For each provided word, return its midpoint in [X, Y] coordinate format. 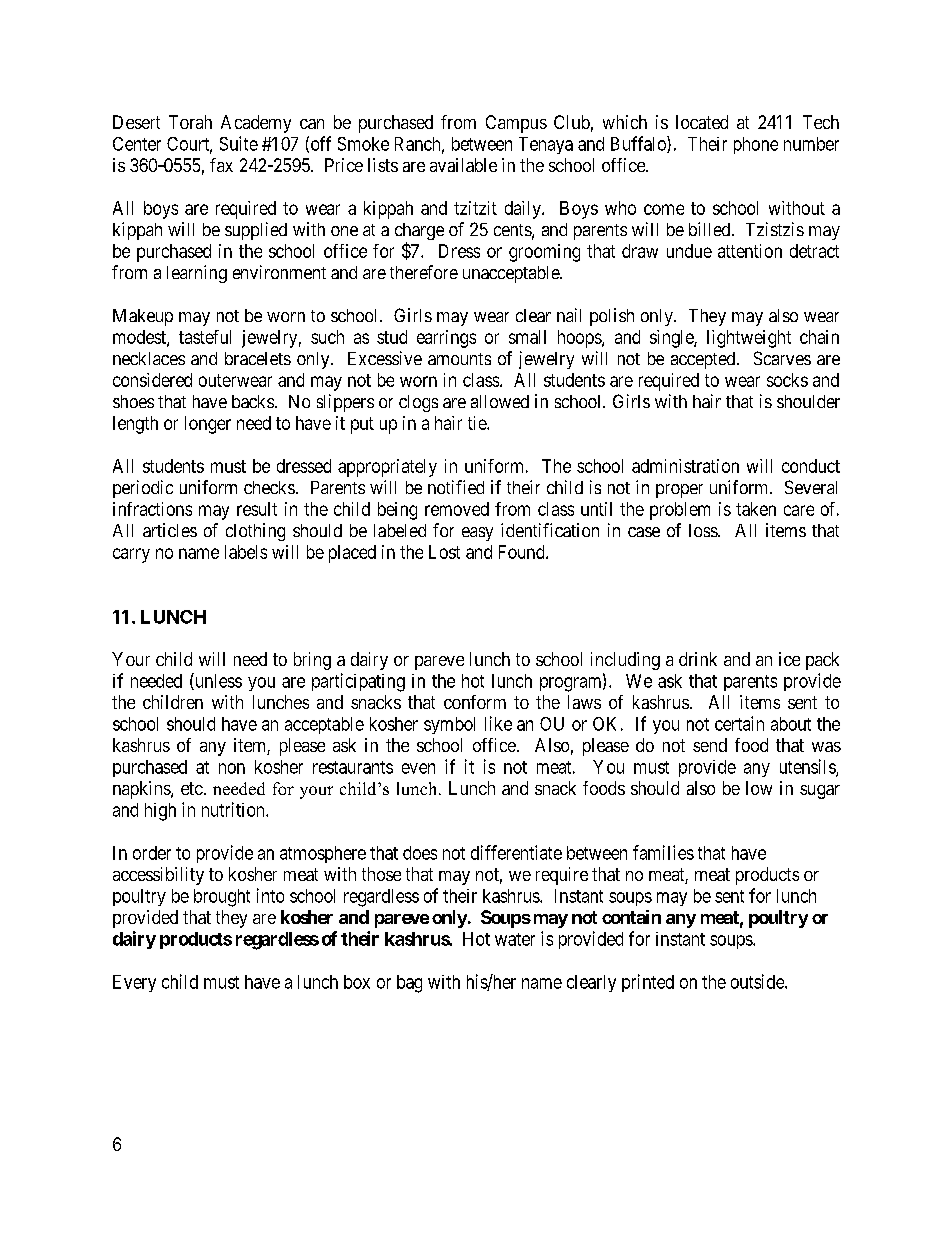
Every [134, 983]
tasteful [205, 337]
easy [477, 534]
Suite [239, 143]
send [710, 745]
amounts [459, 359]
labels [246, 552]
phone [756, 145]
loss [704, 530]
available [463, 165]
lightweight [749, 339]
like [498, 723]
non [232, 768]
